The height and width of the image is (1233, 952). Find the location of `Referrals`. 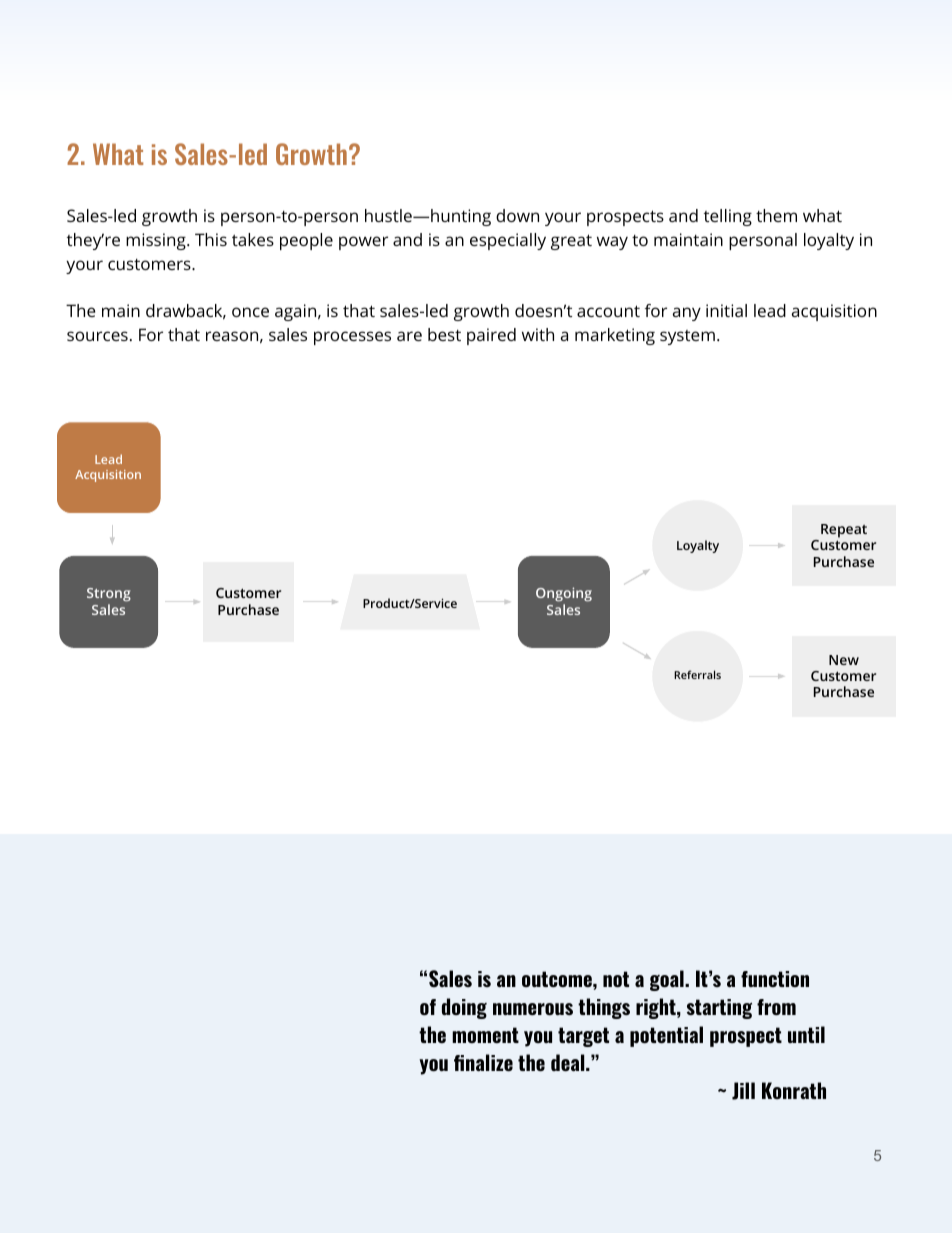

Referrals is located at coordinates (697, 674).
